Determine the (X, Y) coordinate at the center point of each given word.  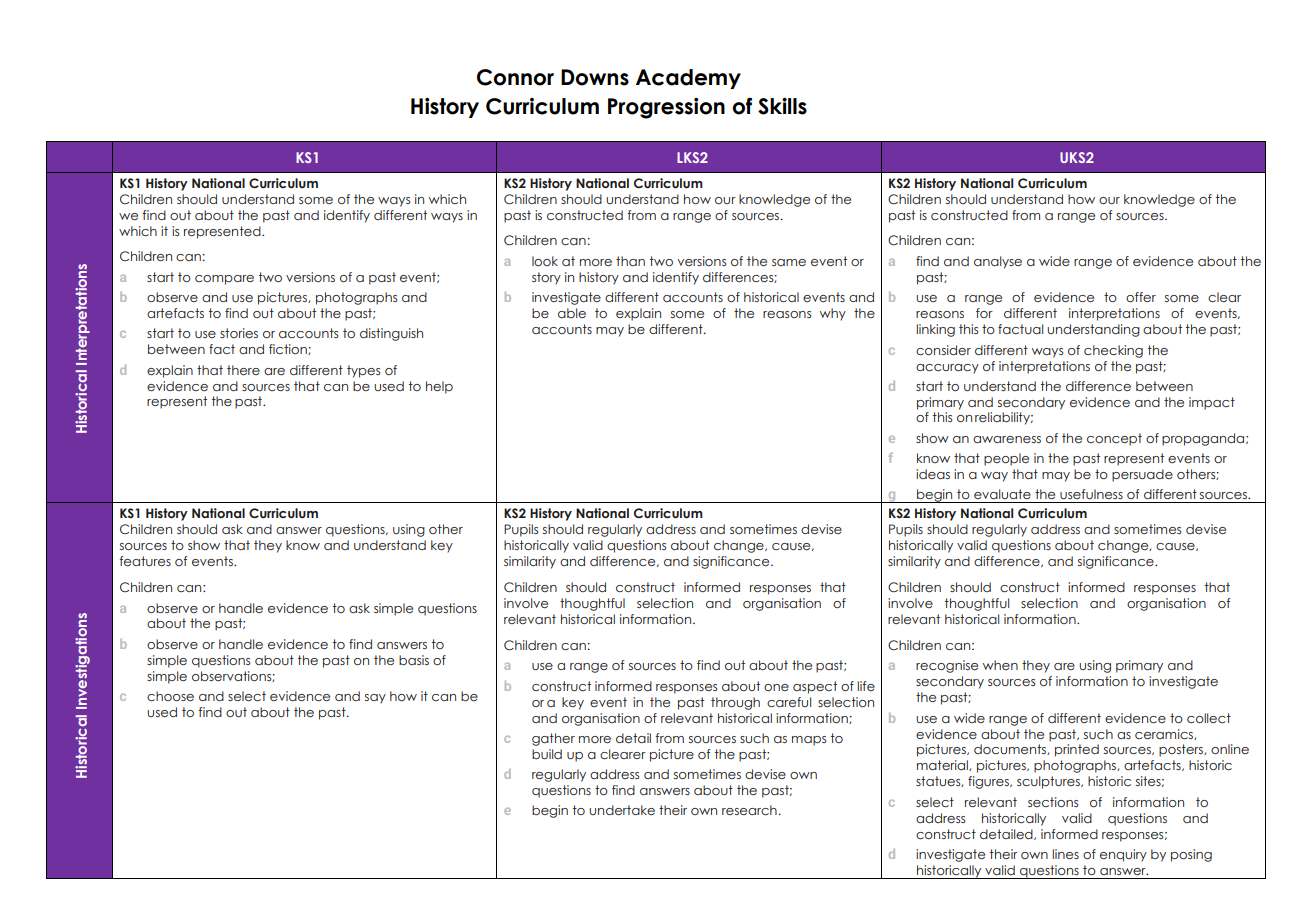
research (749, 810)
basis (414, 660)
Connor (515, 77)
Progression (666, 108)
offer (1141, 297)
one (776, 687)
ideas (933, 474)
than (630, 261)
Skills (782, 106)
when (1000, 665)
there (243, 370)
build (547, 754)
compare (224, 280)
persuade (1142, 475)
